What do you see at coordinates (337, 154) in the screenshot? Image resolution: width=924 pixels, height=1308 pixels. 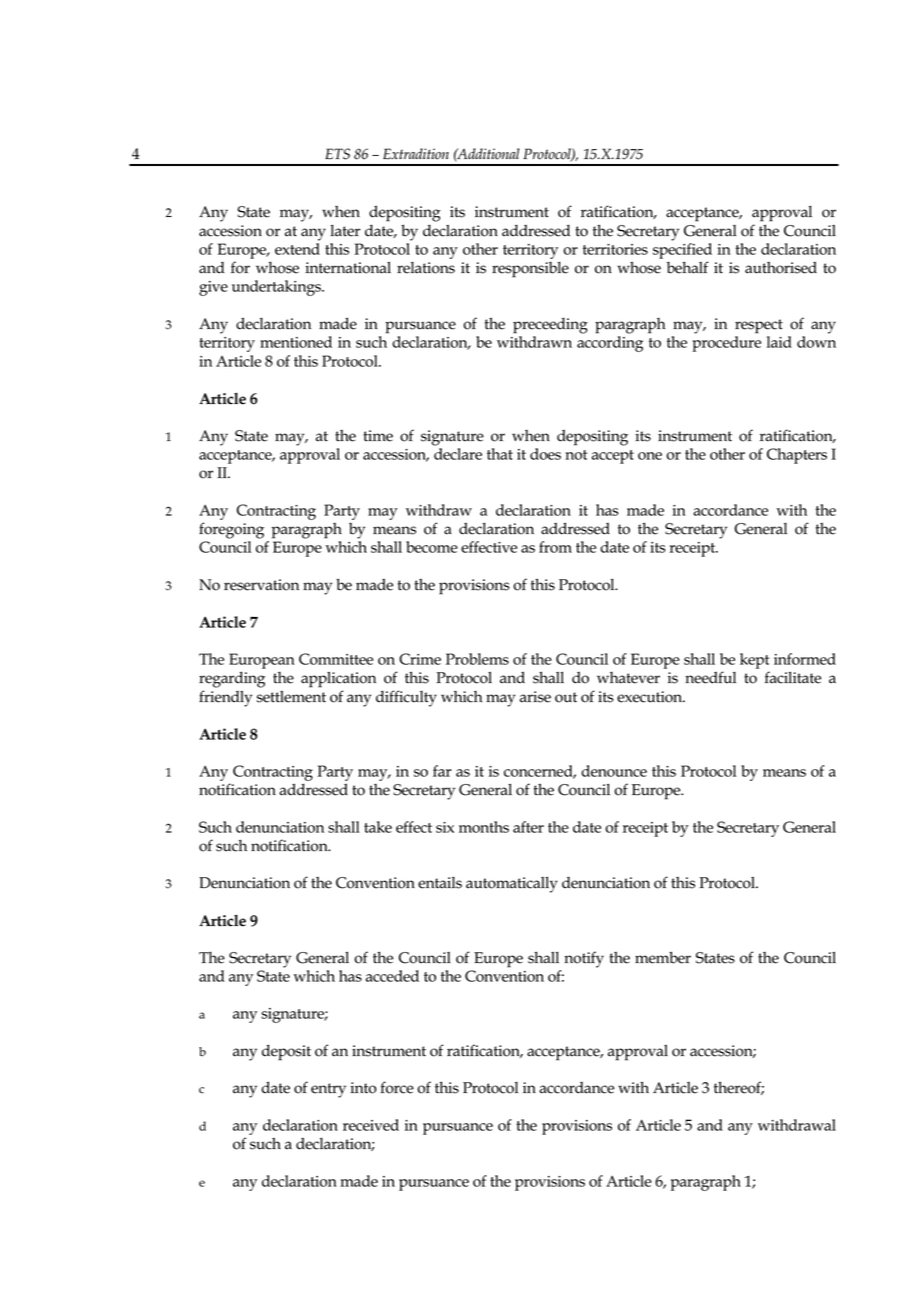 I see `ETS` at bounding box center [337, 154].
